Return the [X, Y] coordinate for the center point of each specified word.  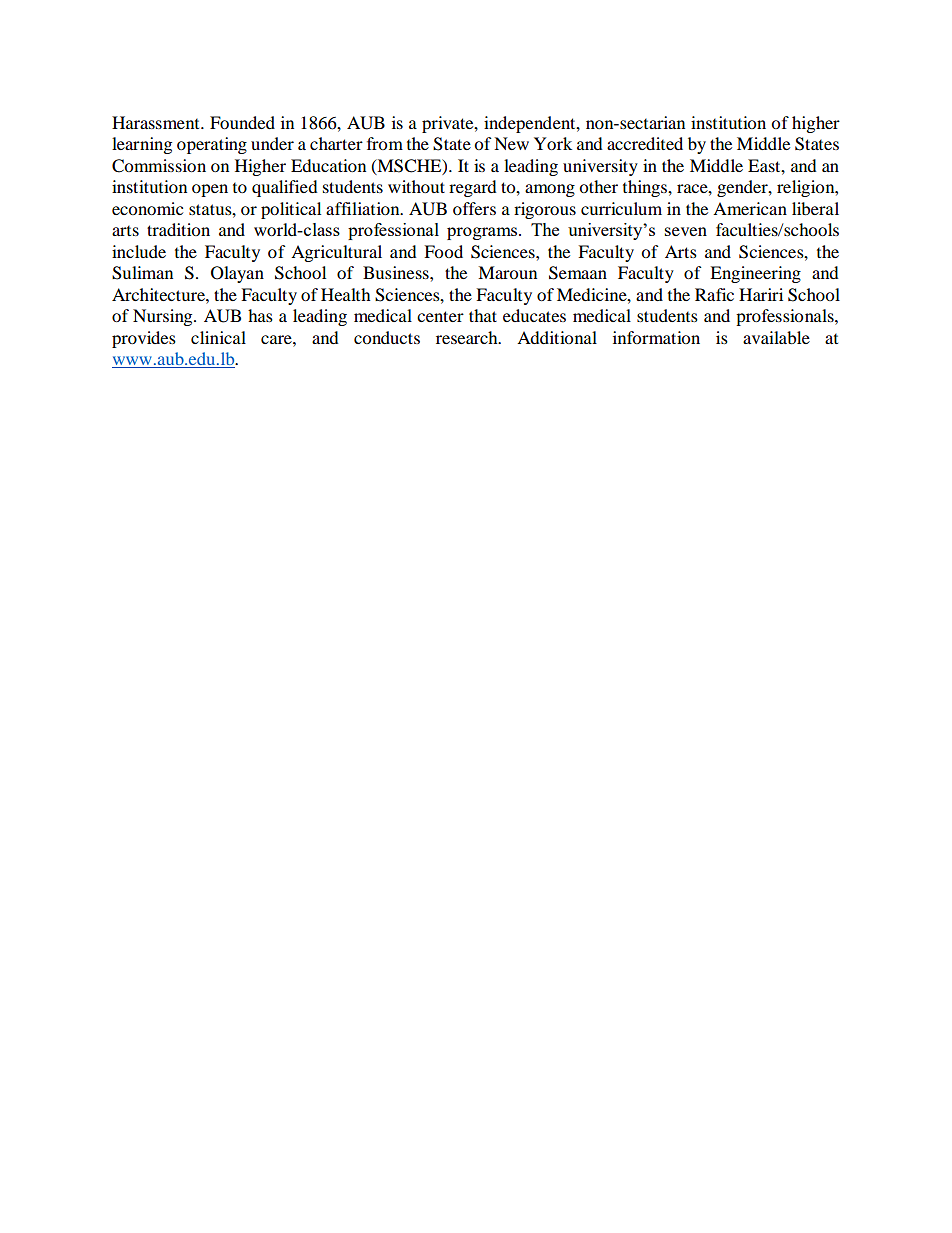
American [750, 208]
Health [346, 294]
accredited [645, 143]
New [511, 143]
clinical [218, 337]
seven [686, 231]
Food [443, 251]
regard [473, 188]
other [598, 186]
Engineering [755, 274]
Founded [242, 122]
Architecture [159, 294]
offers [474, 208]
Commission [159, 166]
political [291, 210]
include [139, 251]
